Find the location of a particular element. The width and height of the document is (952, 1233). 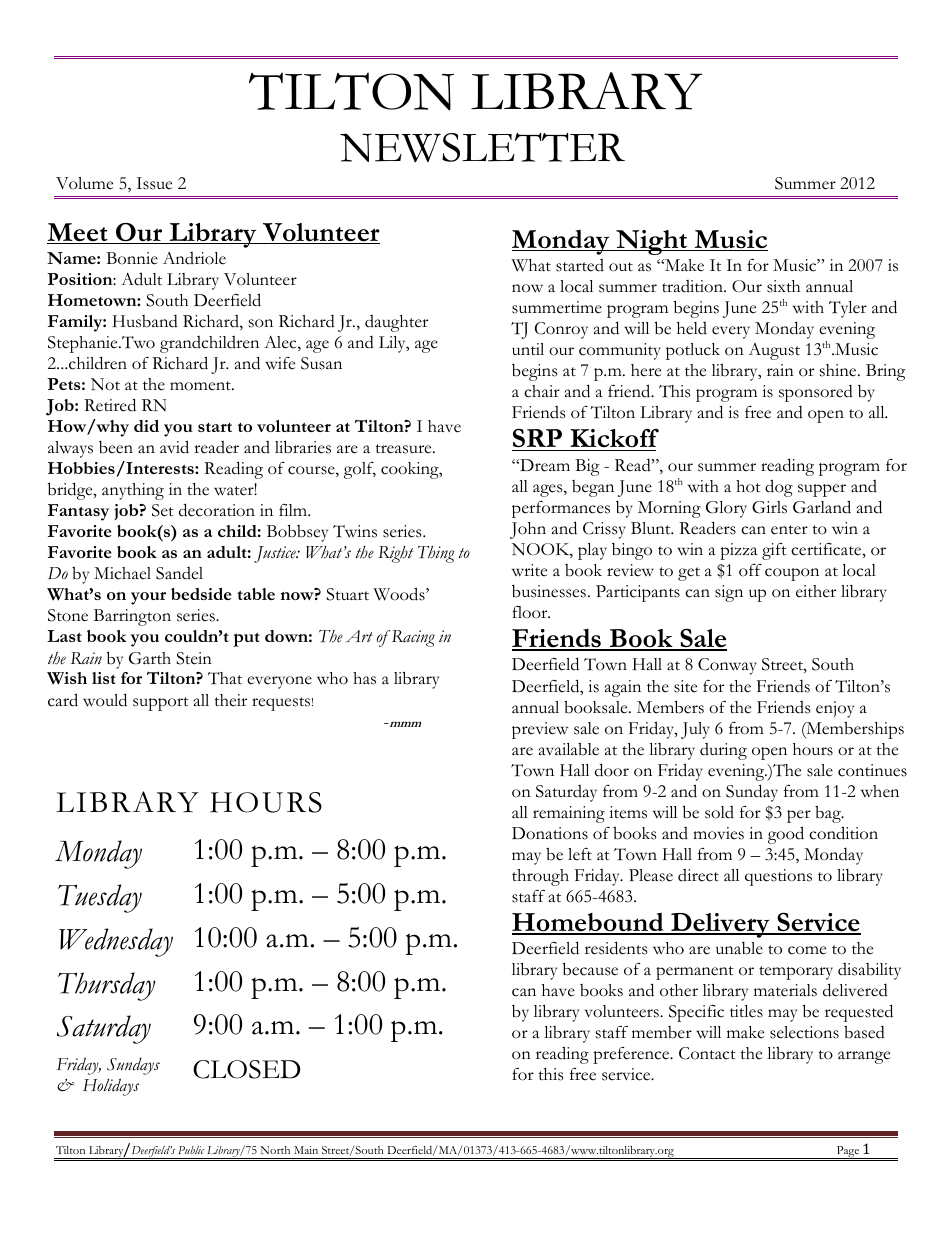

NEWSLETTER is located at coordinates (482, 147).
